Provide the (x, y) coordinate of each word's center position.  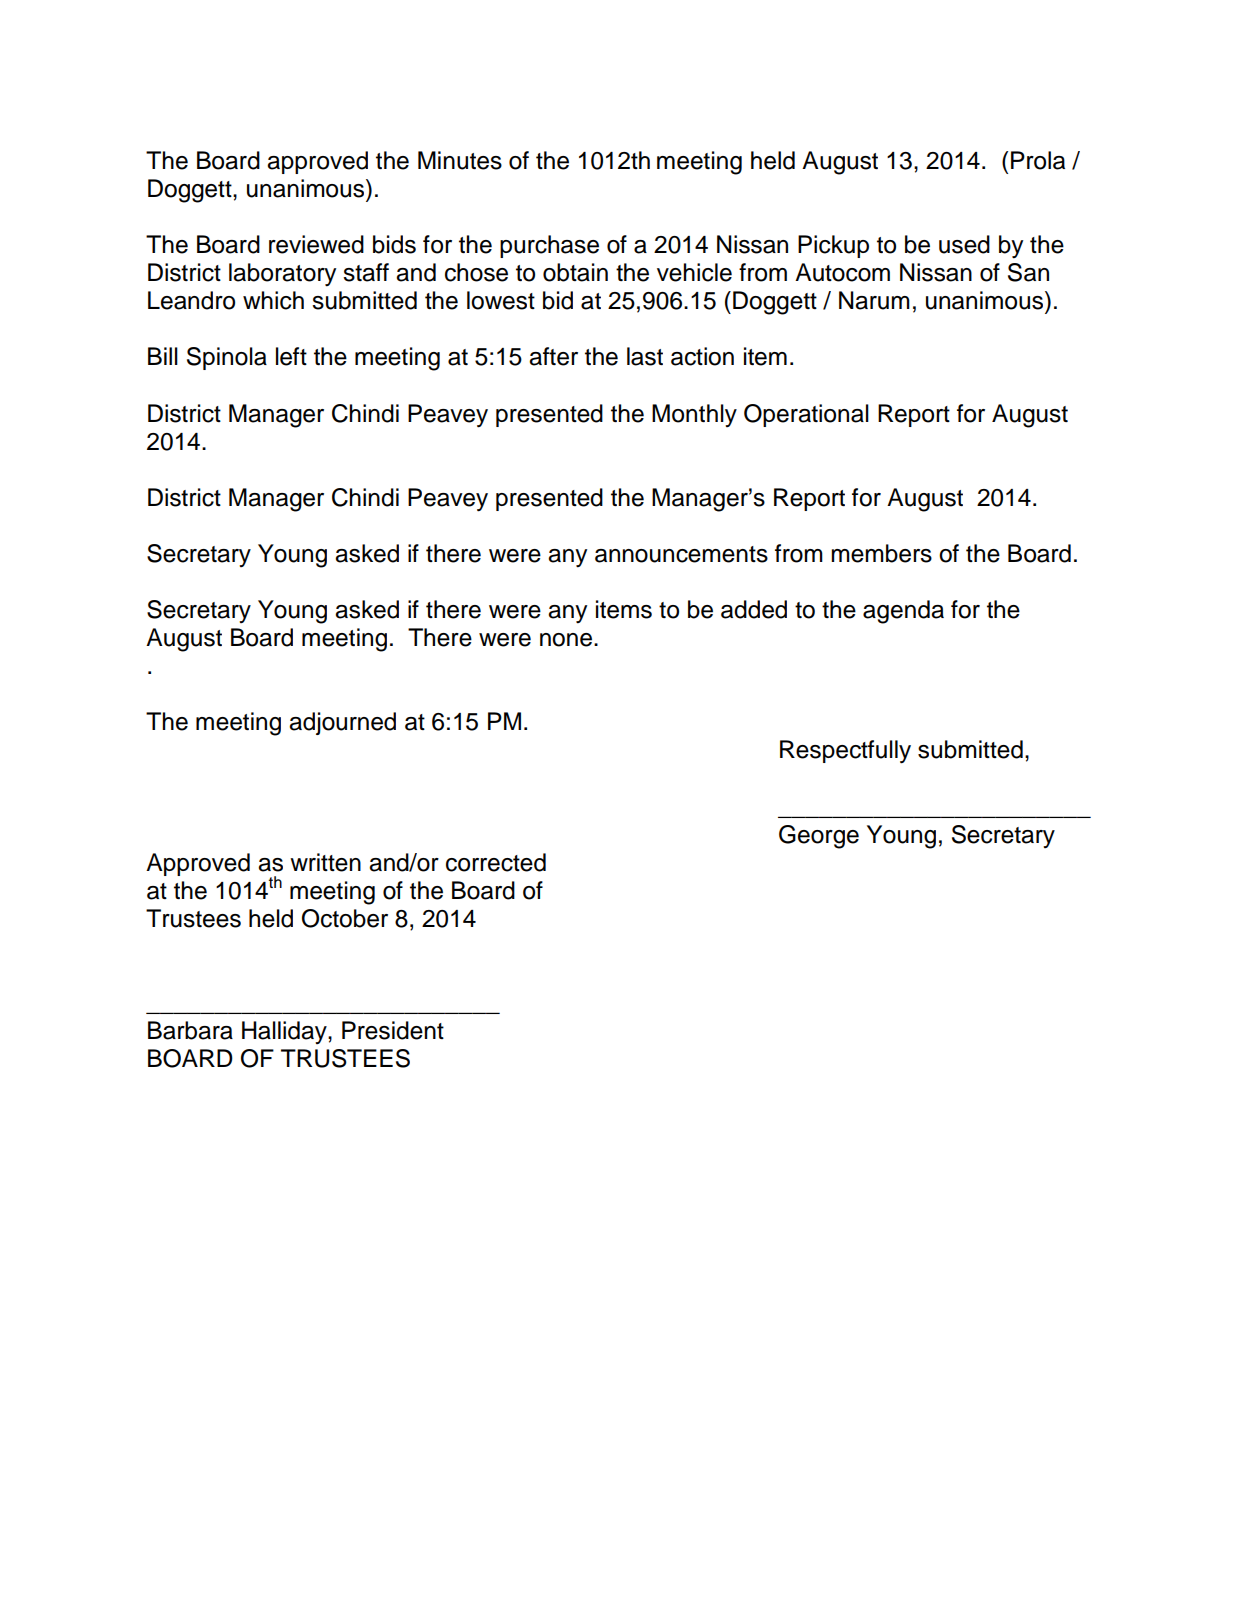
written (325, 862)
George (819, 837)
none (567, 640)
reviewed (316, 244)
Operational (806, 415)
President (393, 1030)
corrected (496, 862)
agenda (903, 612)
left (291, 356)
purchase (549, 246)
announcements (681, 554)
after (553, 356)
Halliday (285, 1032)
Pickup (833, 246)
